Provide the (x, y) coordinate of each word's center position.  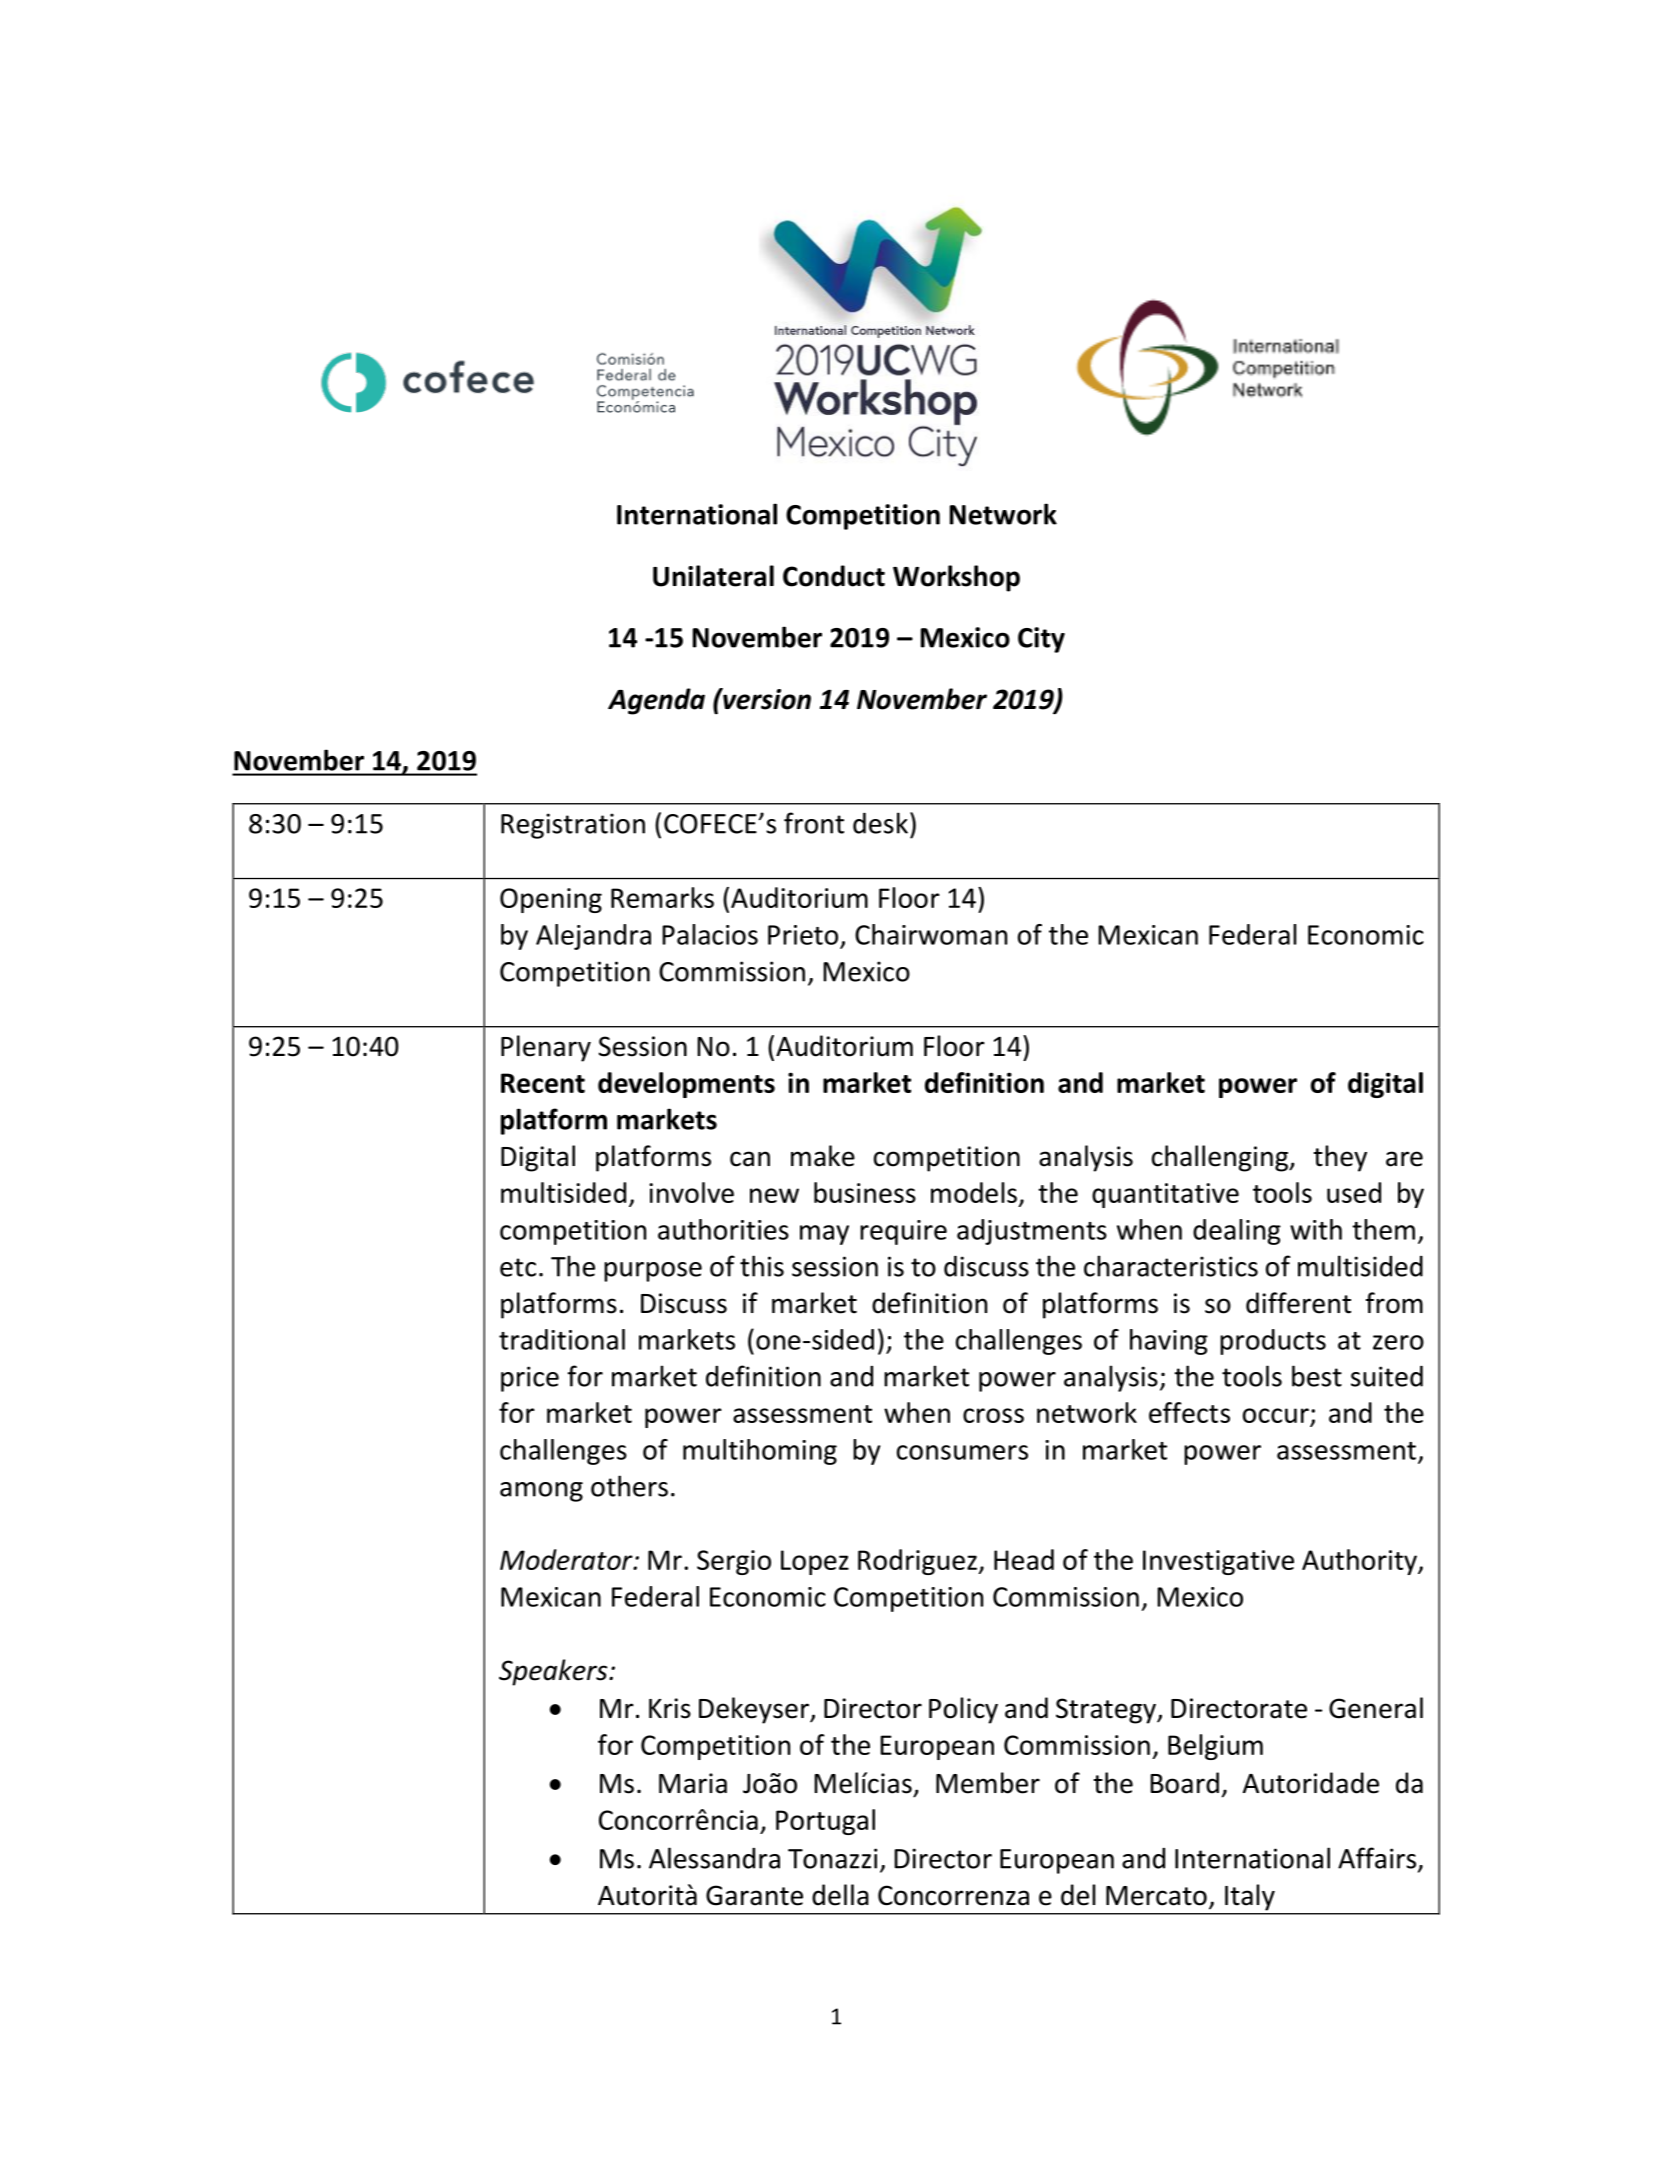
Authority (1360, 1562)
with (1316, 1229)
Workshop (956, 578)
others (629, 1486)
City (1041, 640)
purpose (653, 1272)
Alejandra (593, 937)
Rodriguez (918, 1562)
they (1340, 1158)
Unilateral (713, 576)
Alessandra (714, 1858)
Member (988, 1783)
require (903, 1232)
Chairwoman (931, 934)
